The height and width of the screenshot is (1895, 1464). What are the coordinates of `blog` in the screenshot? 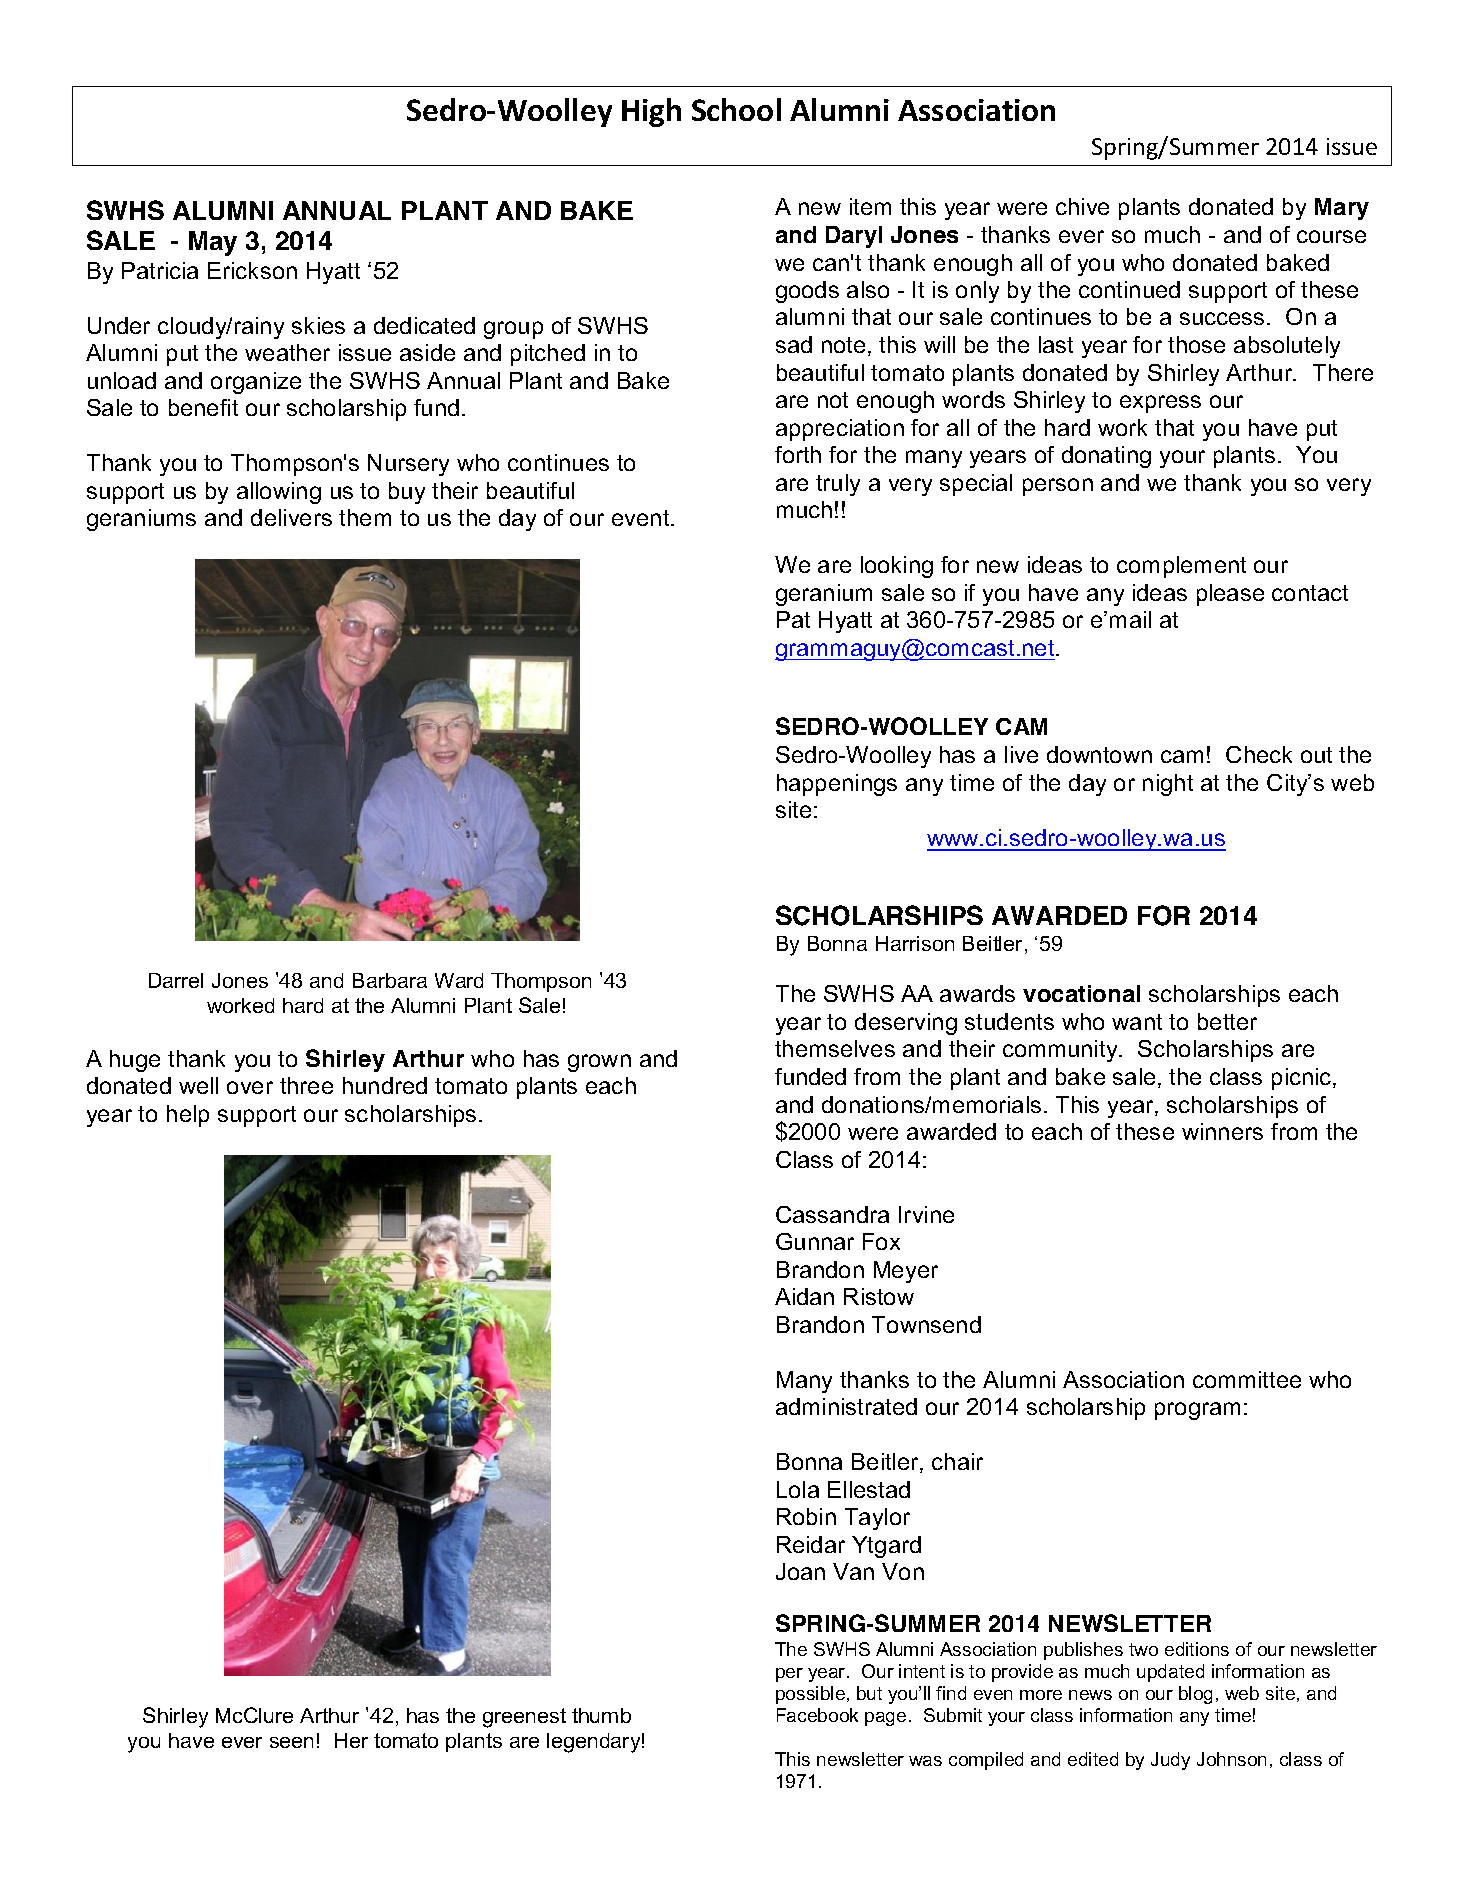 It's located at (1195, 1695).
